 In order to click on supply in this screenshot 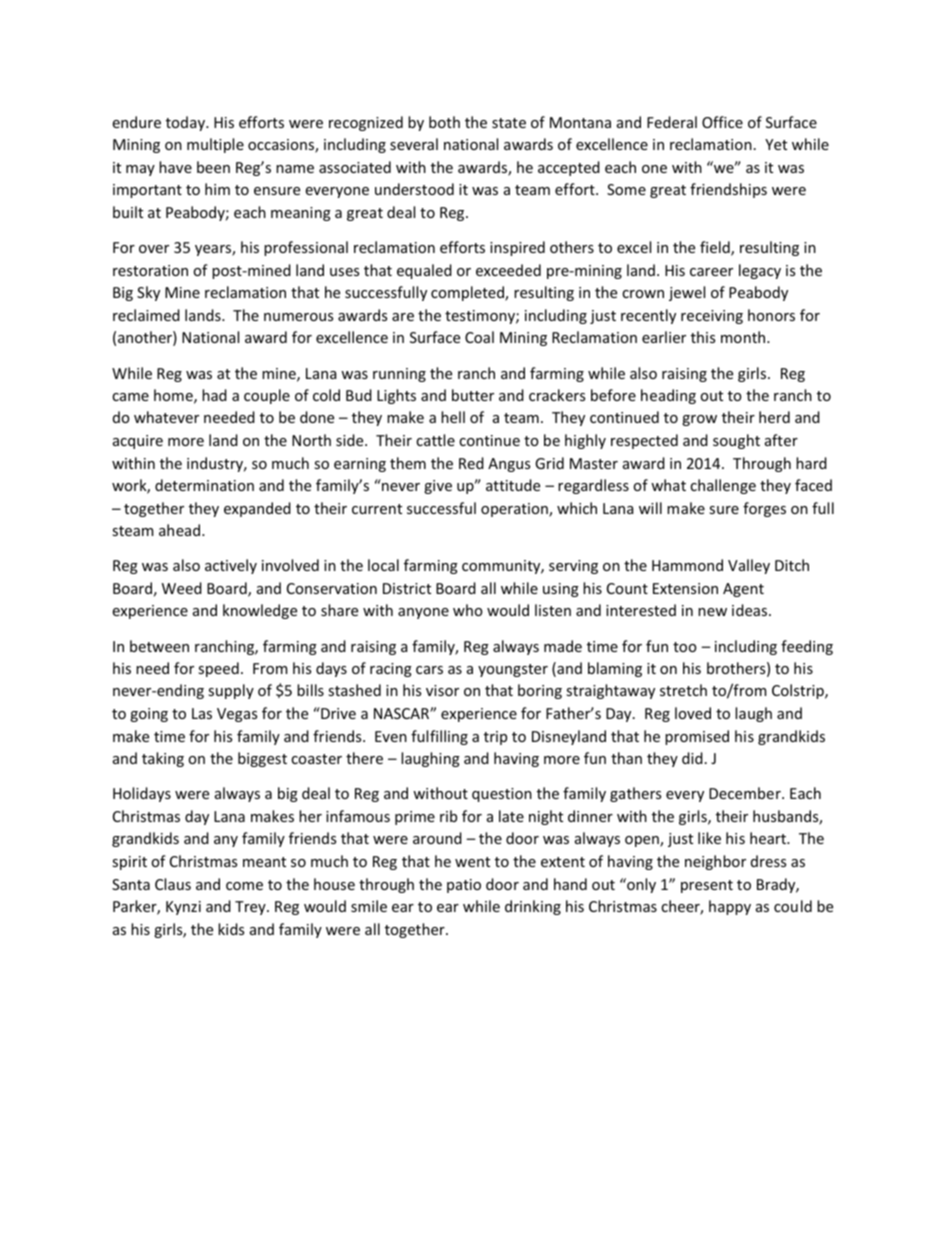, I will do `click(231, 691)`.
